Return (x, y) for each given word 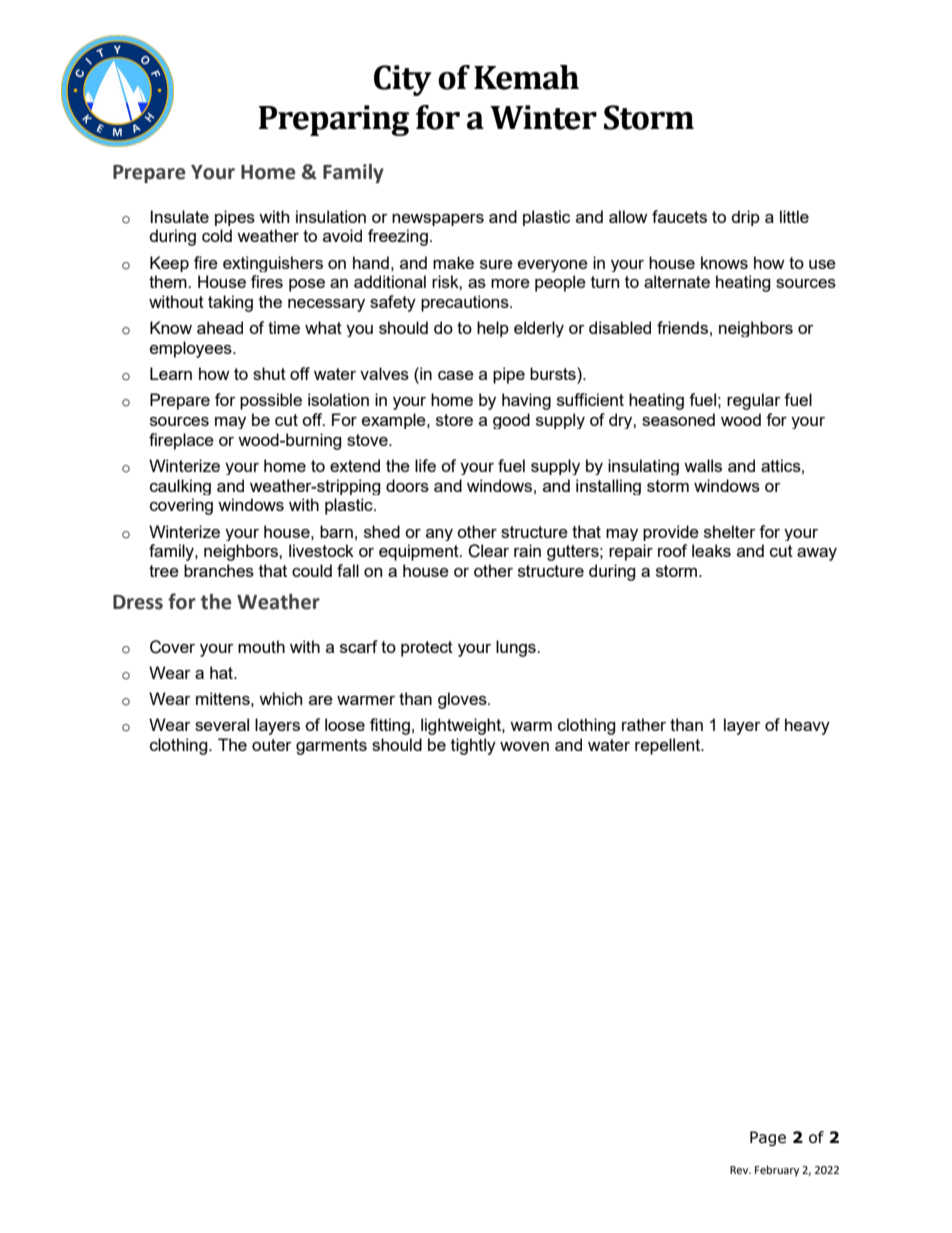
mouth (261, 646)
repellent (669, 746)
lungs (517, 648)
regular (754, 401)
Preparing (333, 120)
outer (272, 745)
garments (331, 747)
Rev (740, 1170)
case (456, 375)
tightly (473, 746)
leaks (711, 550)
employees (192, 349)
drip (746, 218)
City (403, 80)
